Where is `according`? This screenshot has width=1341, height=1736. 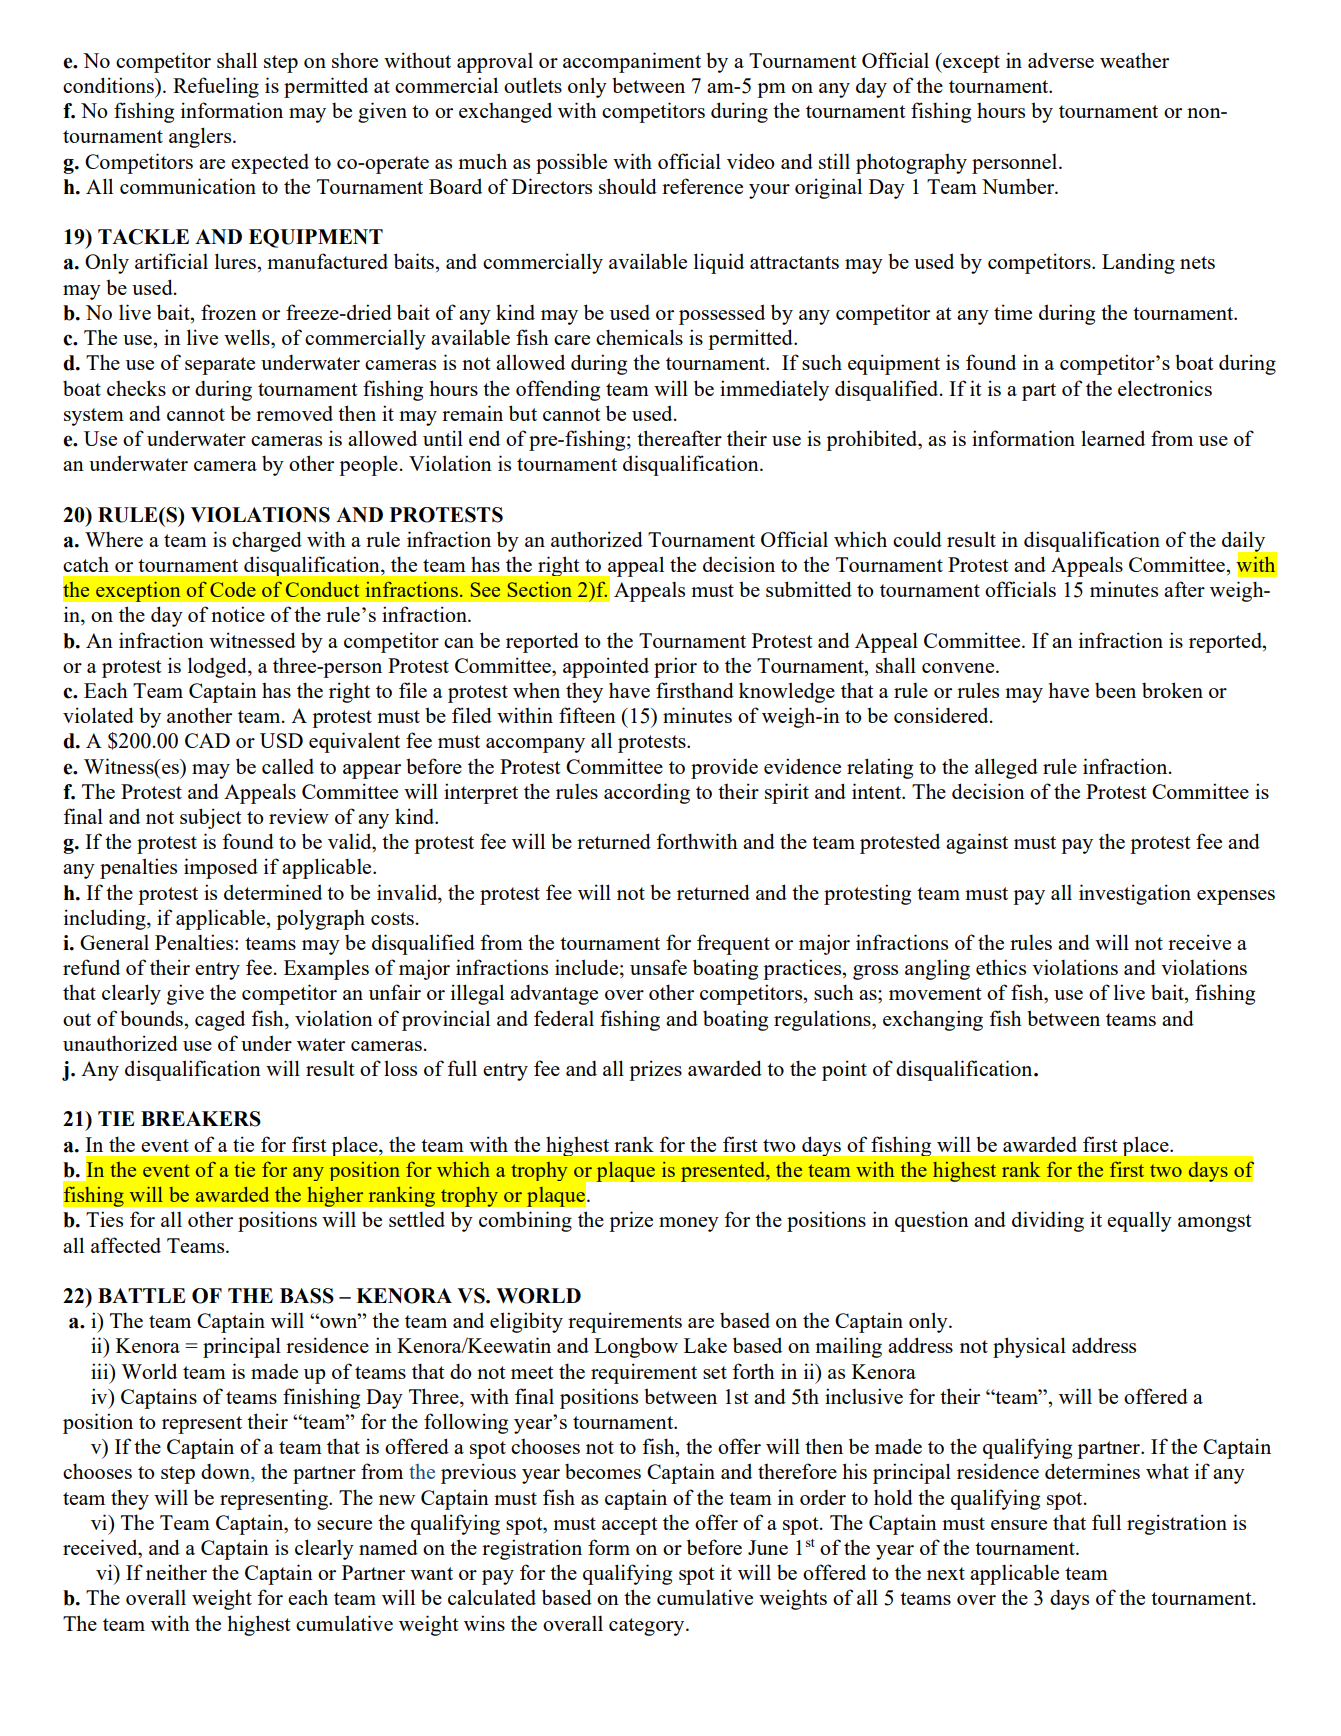
according is located at coordinates (647, 793).
